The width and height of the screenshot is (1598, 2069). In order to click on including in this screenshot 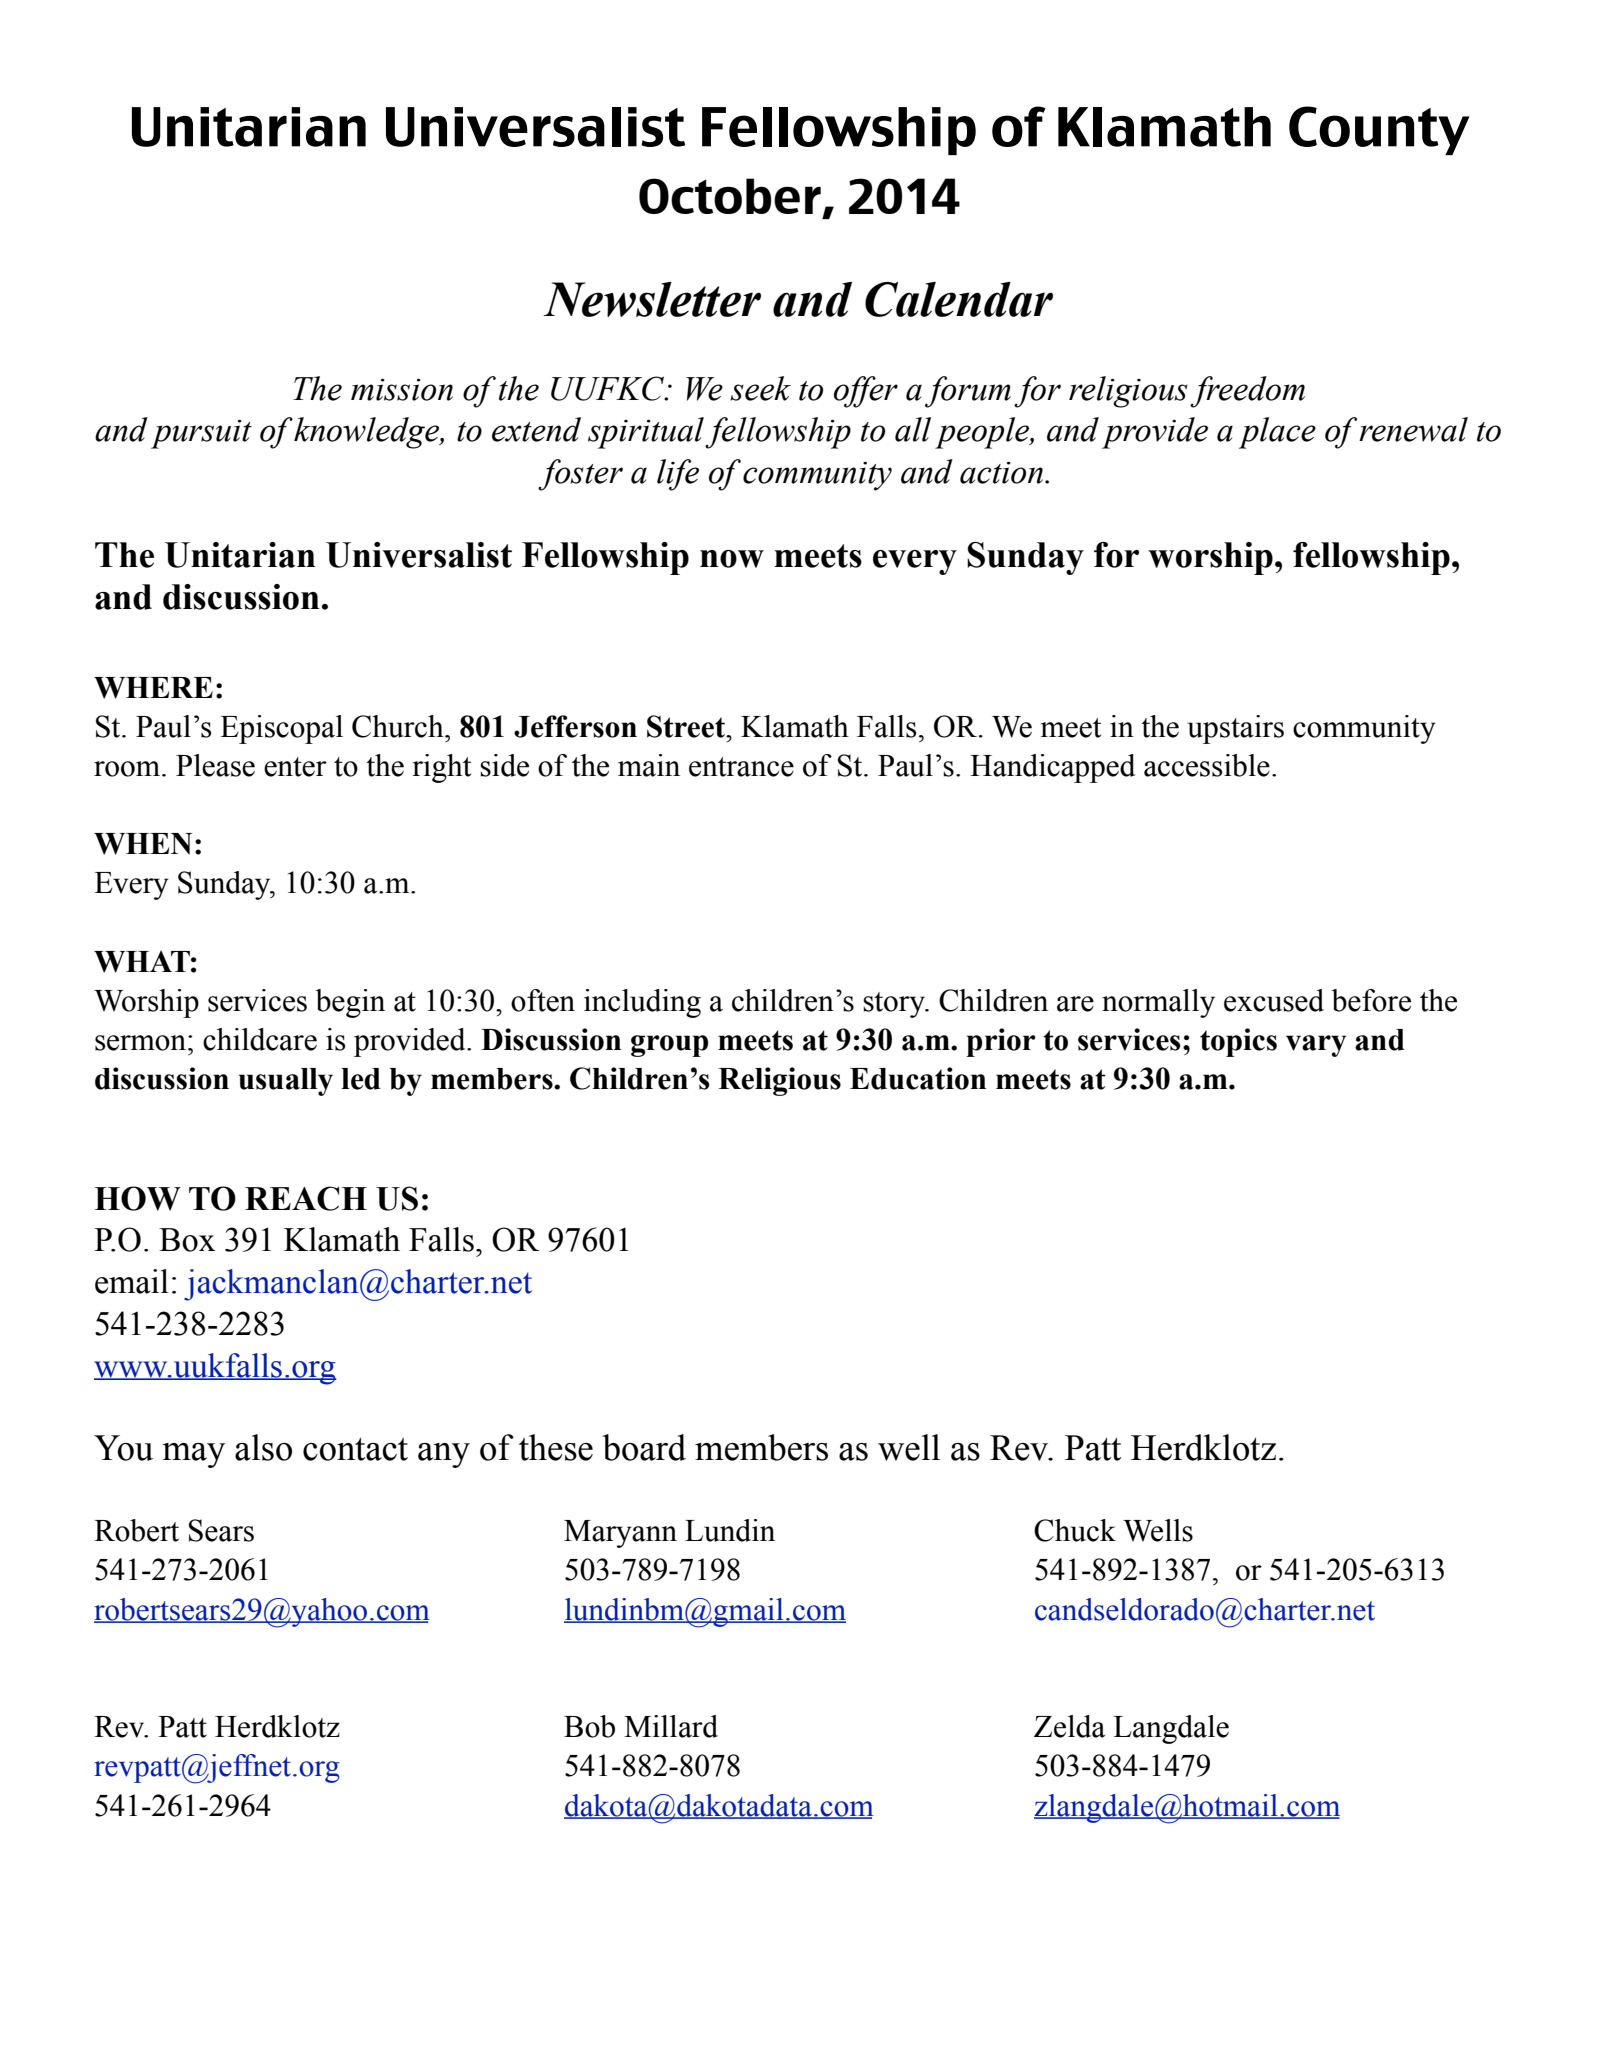, I will do `click(642, 1003)`.
